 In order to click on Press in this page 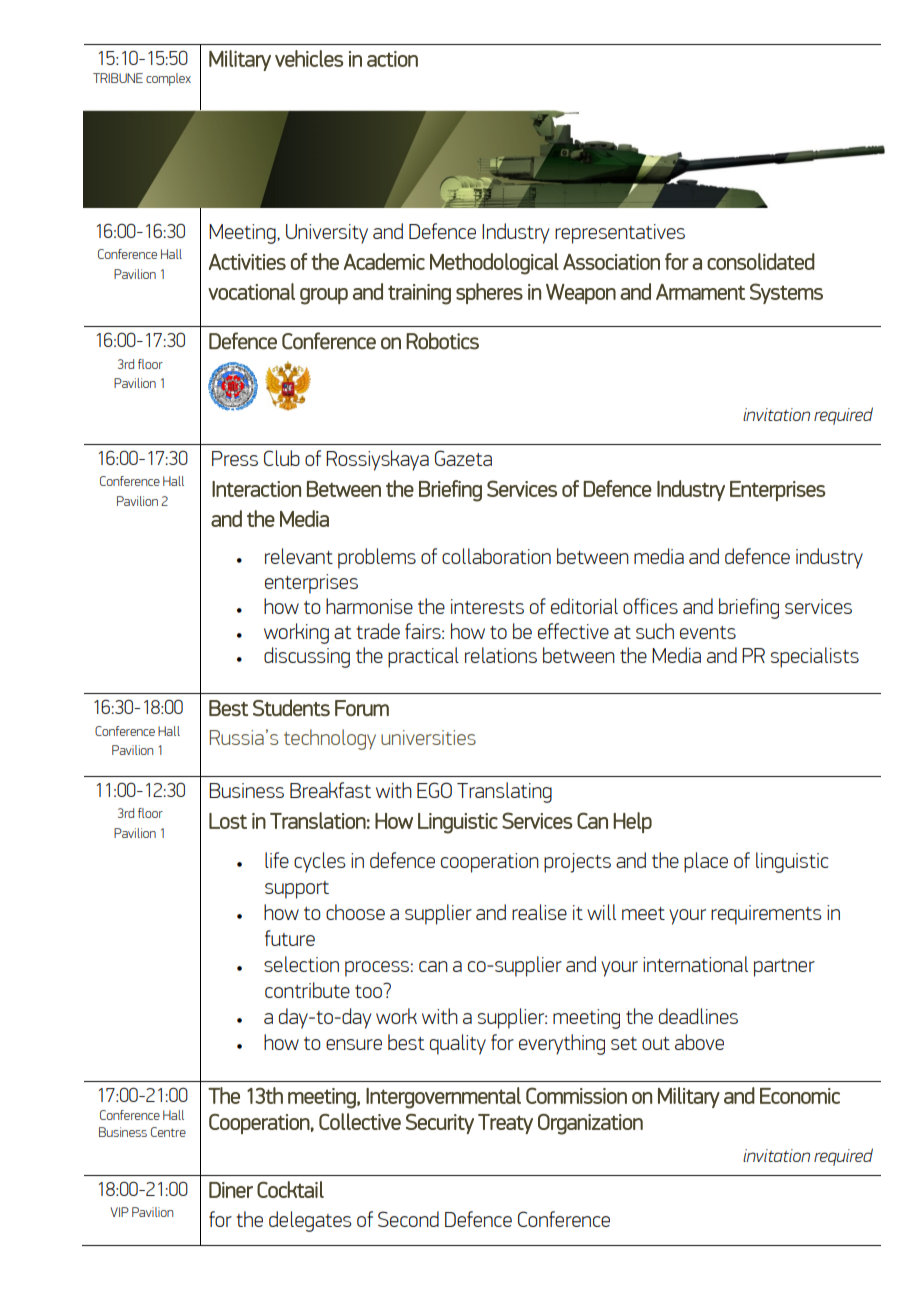, I will do `click(235, 458)`.
